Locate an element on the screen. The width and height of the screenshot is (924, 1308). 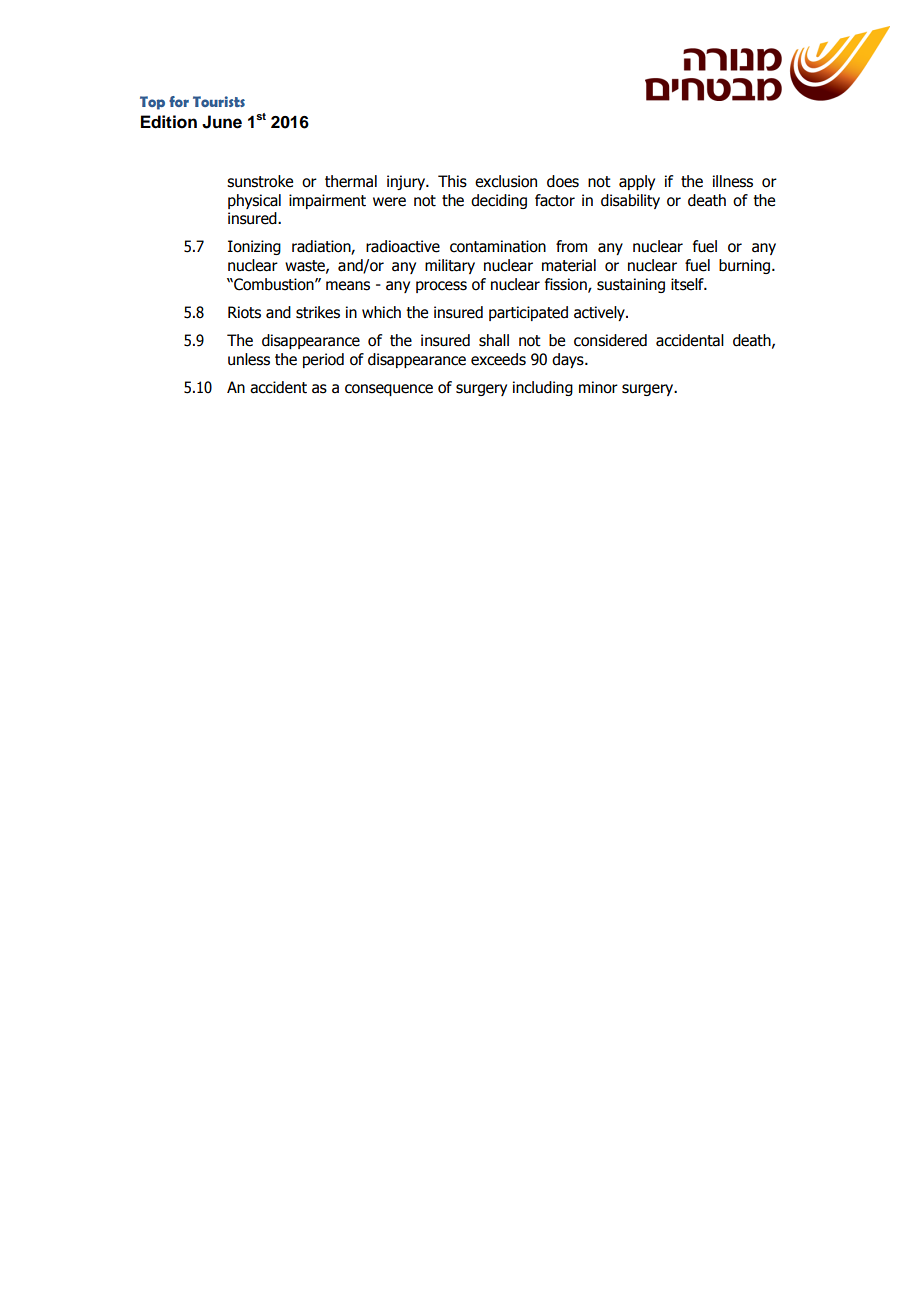
illness is located at coordinates (733, 181).
